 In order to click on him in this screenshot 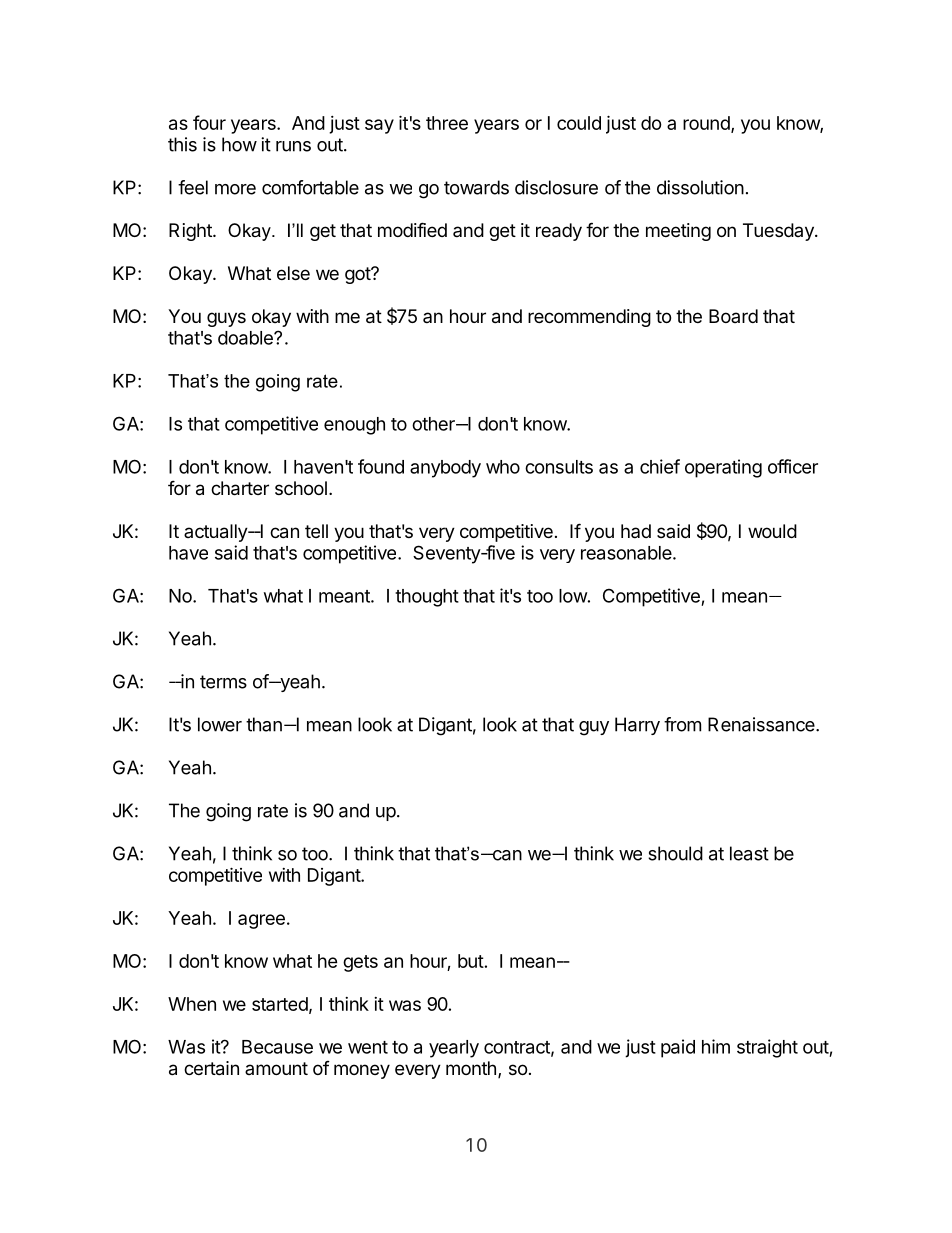, I will do `click(716, 1046)`.
